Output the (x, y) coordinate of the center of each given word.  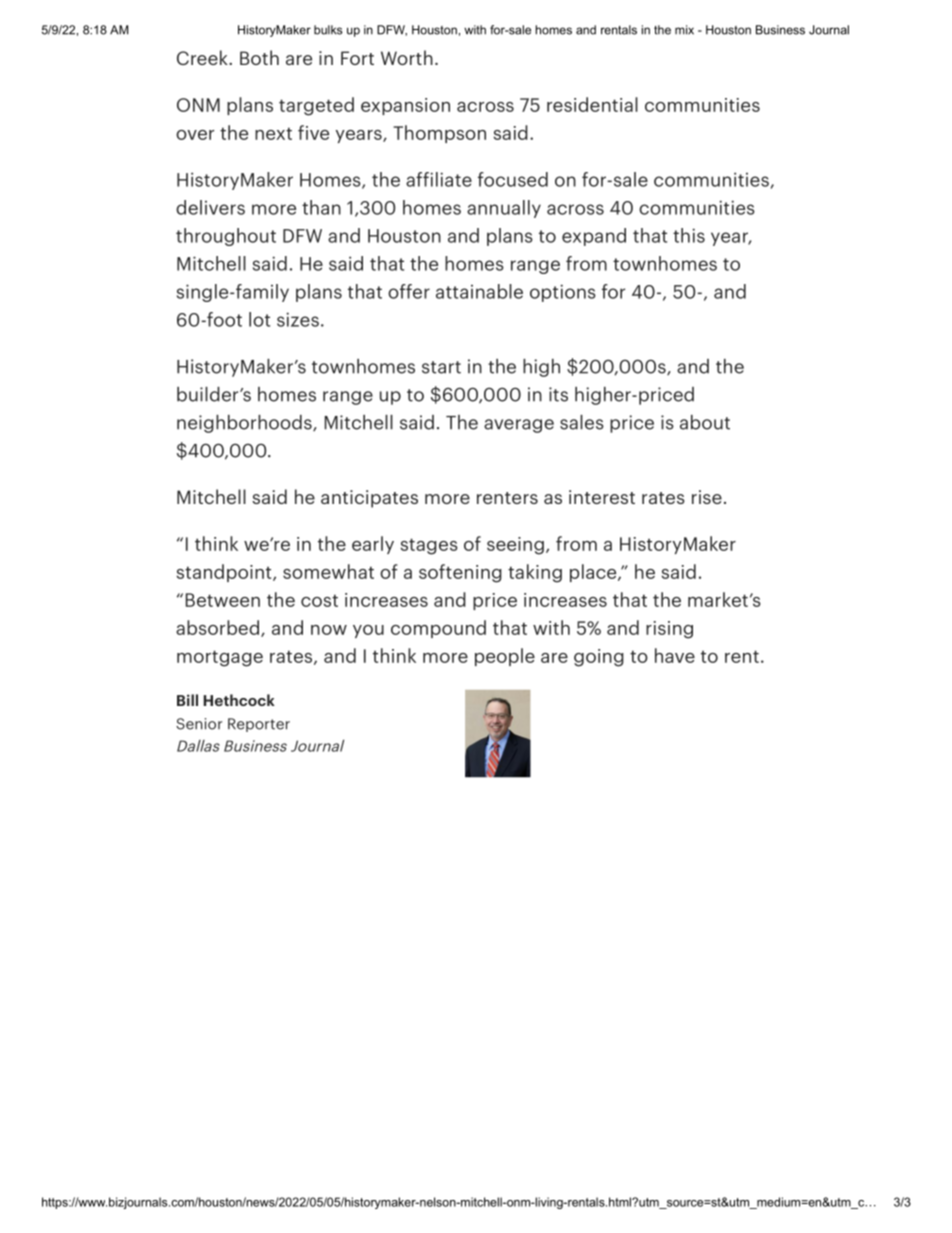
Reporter (259, 725)
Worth (407, 57)
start (441, 367)
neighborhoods (245, 424)
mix (684, 30)
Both (259, 57)
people (505, 657)
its (558, 394)
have (675, 655)
